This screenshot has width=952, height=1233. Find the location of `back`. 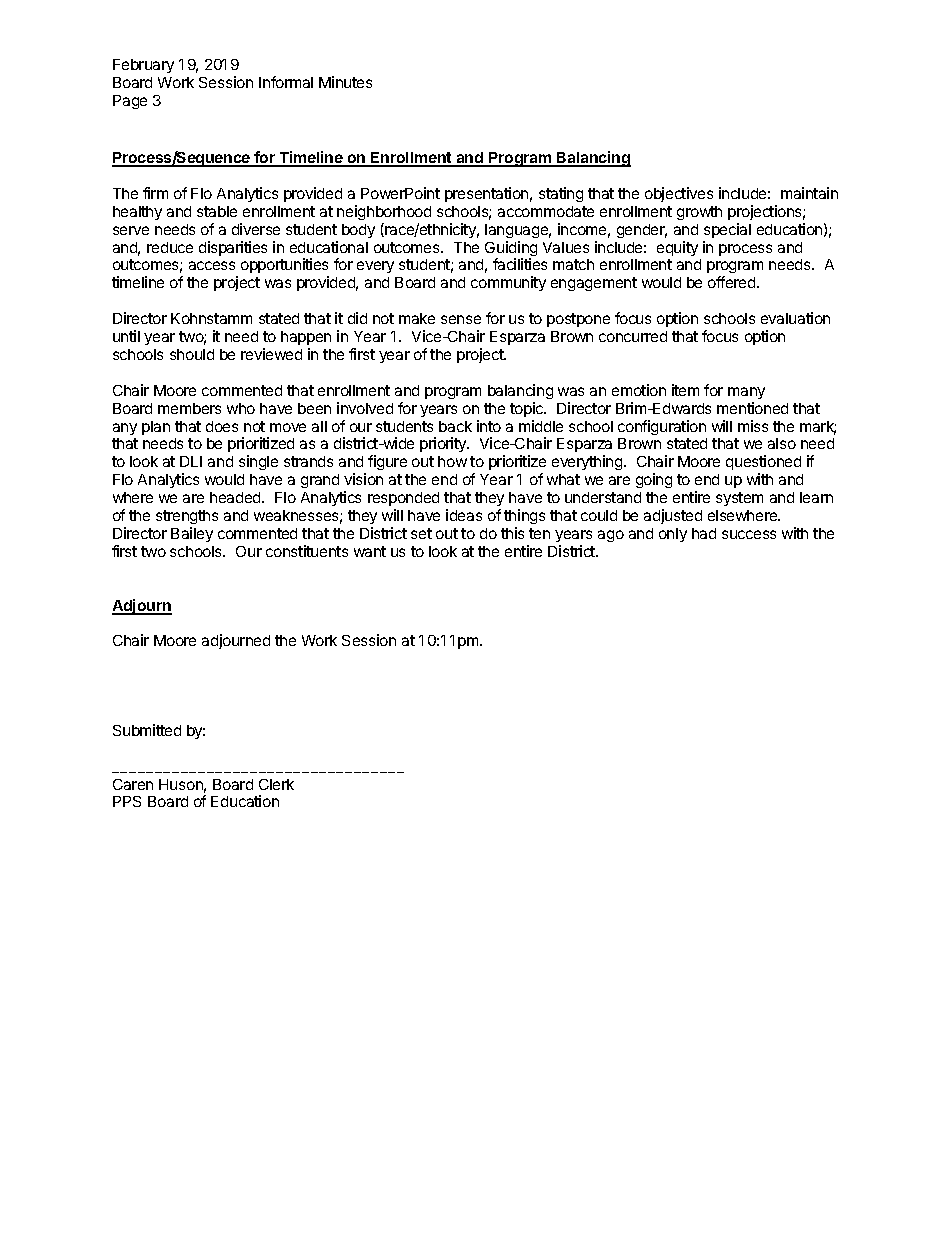

back is located at coordinates (455, 426).
